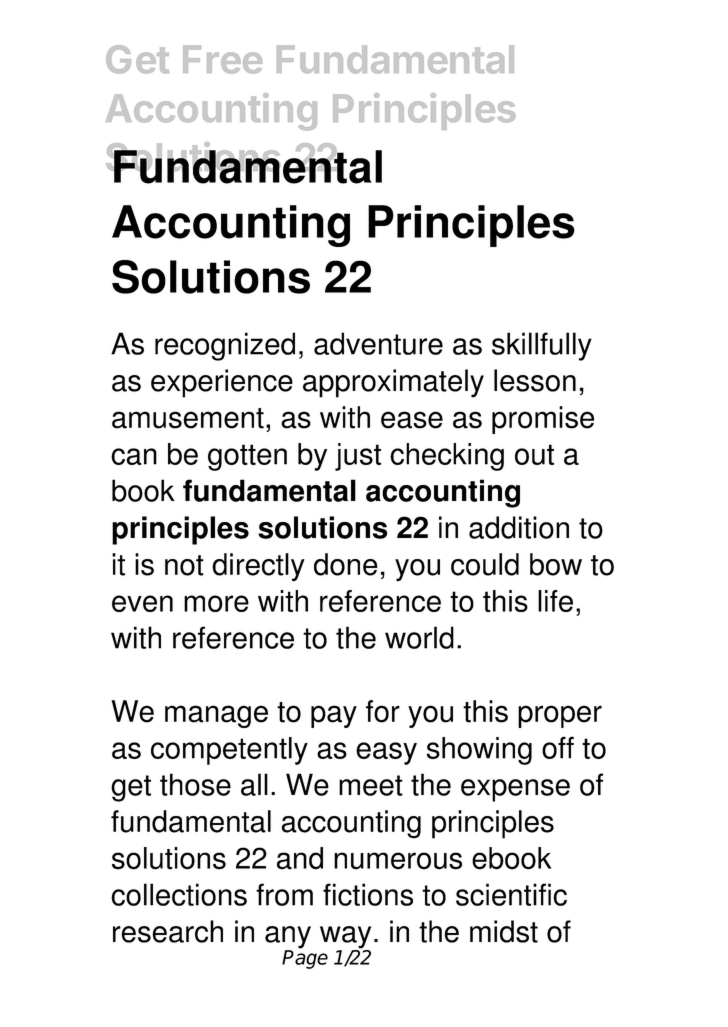 The width and height of the page is (728, 1027). What do you see at coordinates (378, 343) in the page?
I see `adventure` at bounding box center [378, 343].
